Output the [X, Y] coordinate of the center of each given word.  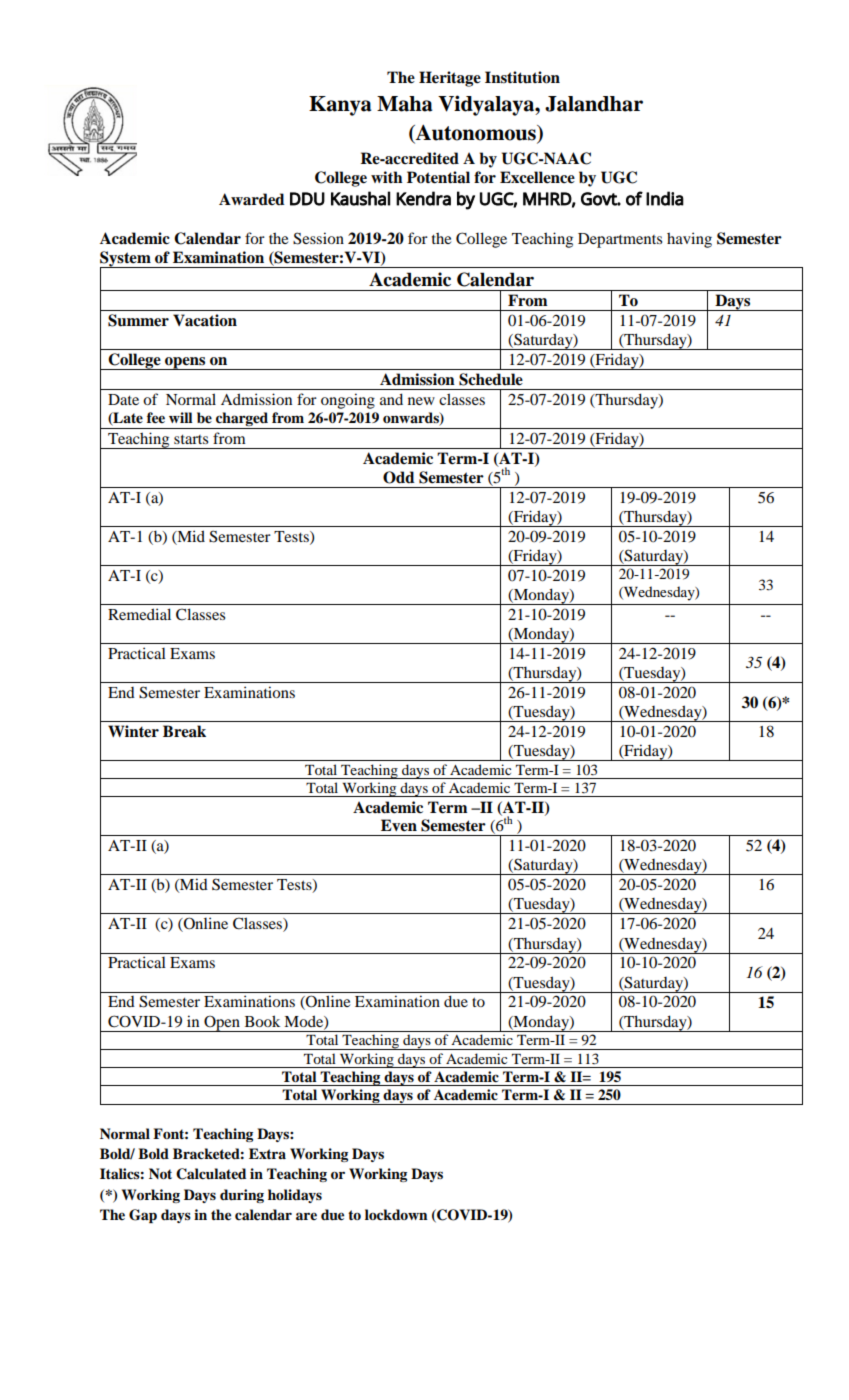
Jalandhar [594, 104]
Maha [404, 104]
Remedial [139, 614]
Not [160, 1173]
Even [399, 825]
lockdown [396, 1214]
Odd [399, 477]
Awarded [252, 199]
